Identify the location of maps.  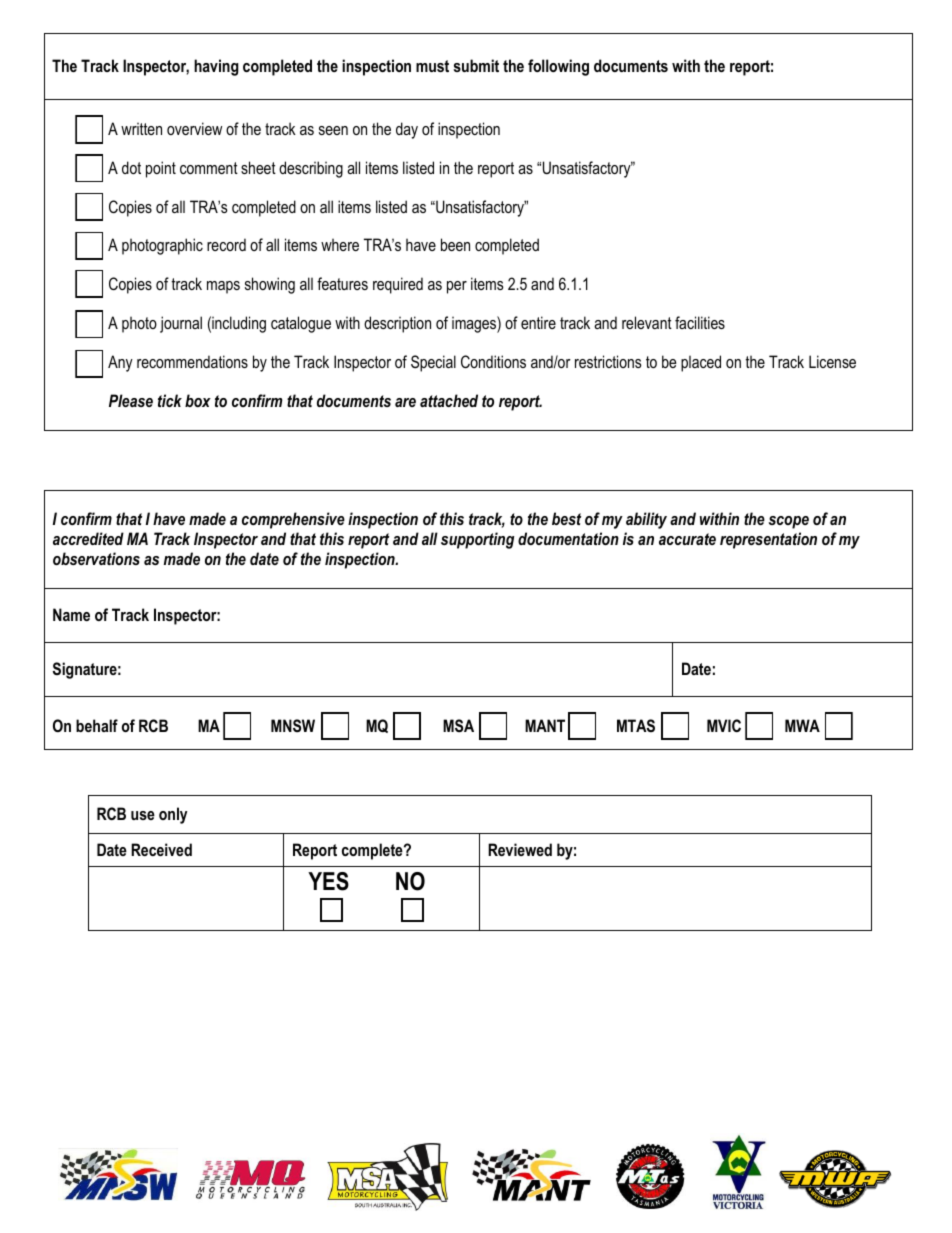
(223, 287).
